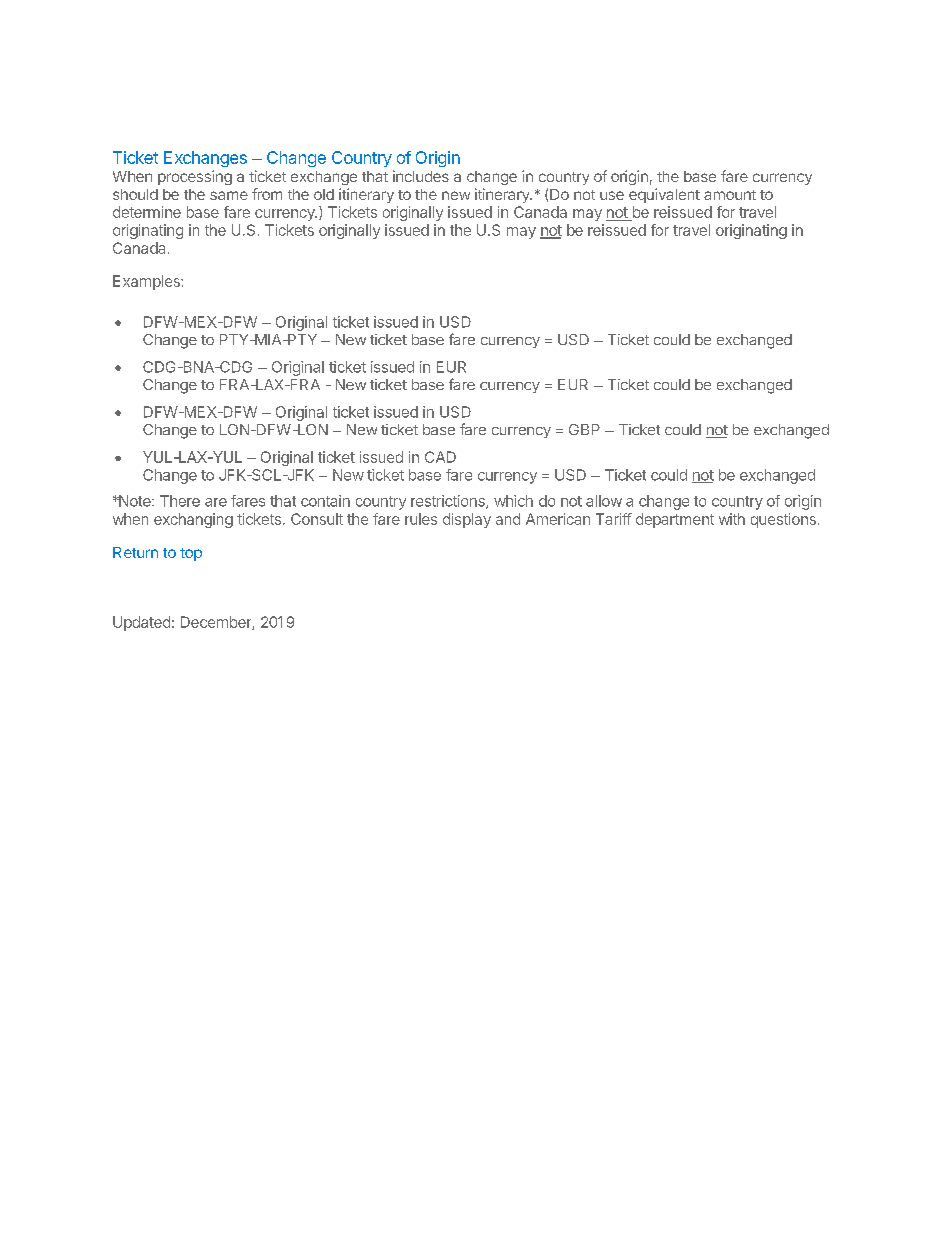 This screenshot has width=952, height=1233. What do you see at coordinates (467, 520) in the screenshot?
I see `display` at bounding box center [467, 520].
